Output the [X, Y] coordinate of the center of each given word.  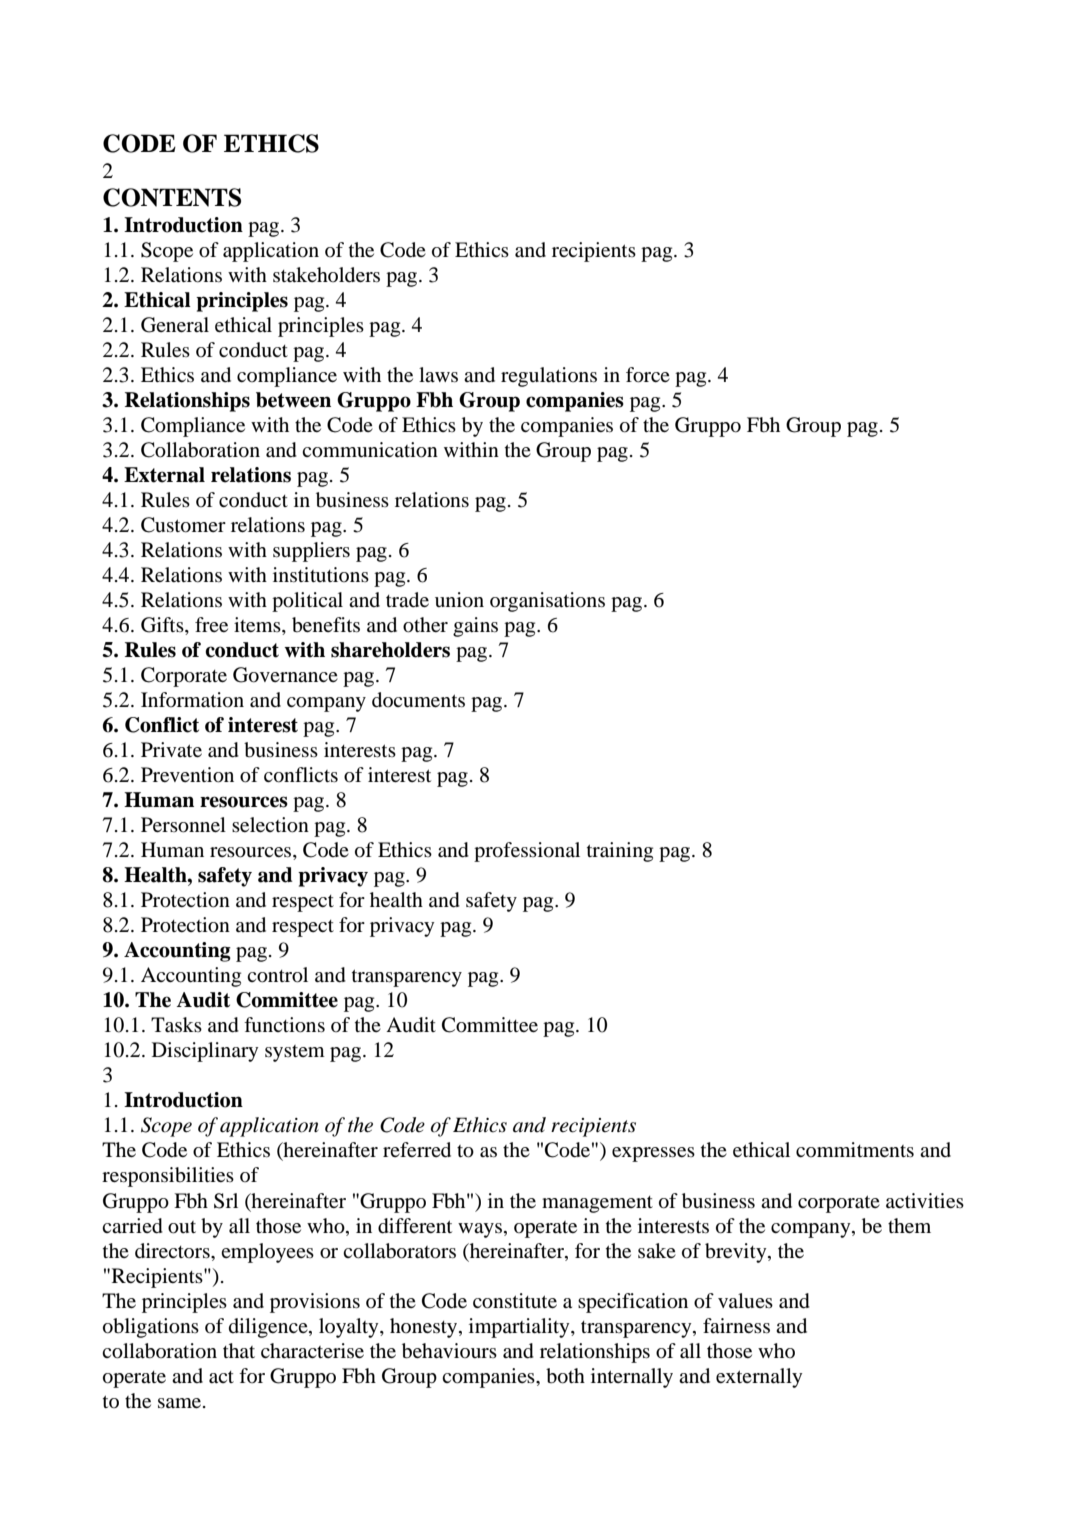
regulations [549, 377]
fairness [736, 1325]
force [648, 375]
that [239, 1350]
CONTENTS [172, 197]
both [565, 1376]
